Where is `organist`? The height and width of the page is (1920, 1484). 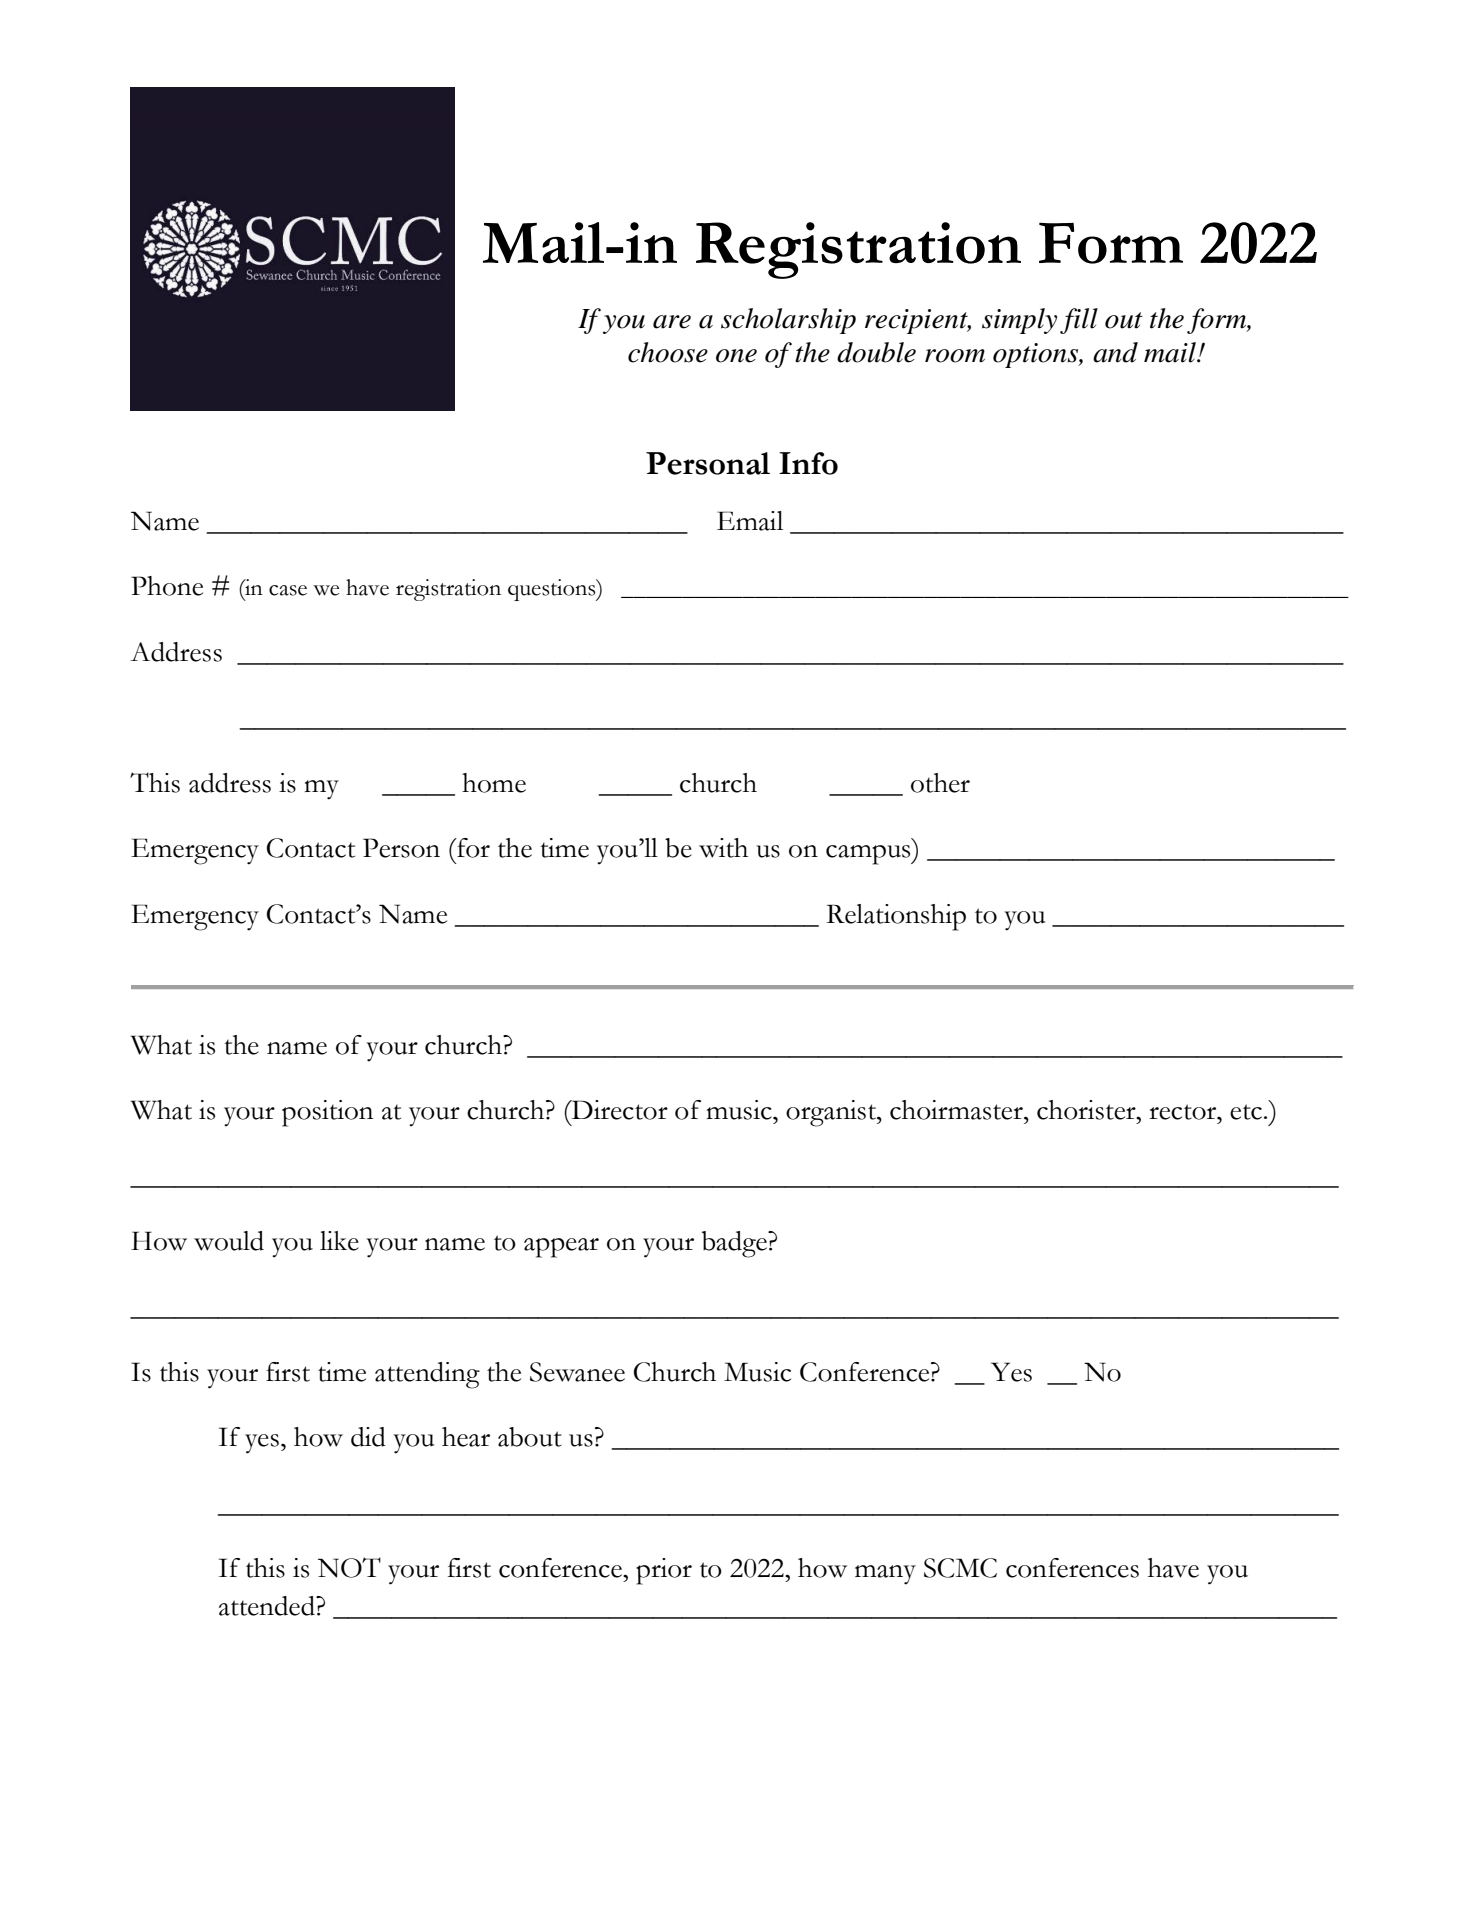 organist is located at coordinates (832, 1113).
